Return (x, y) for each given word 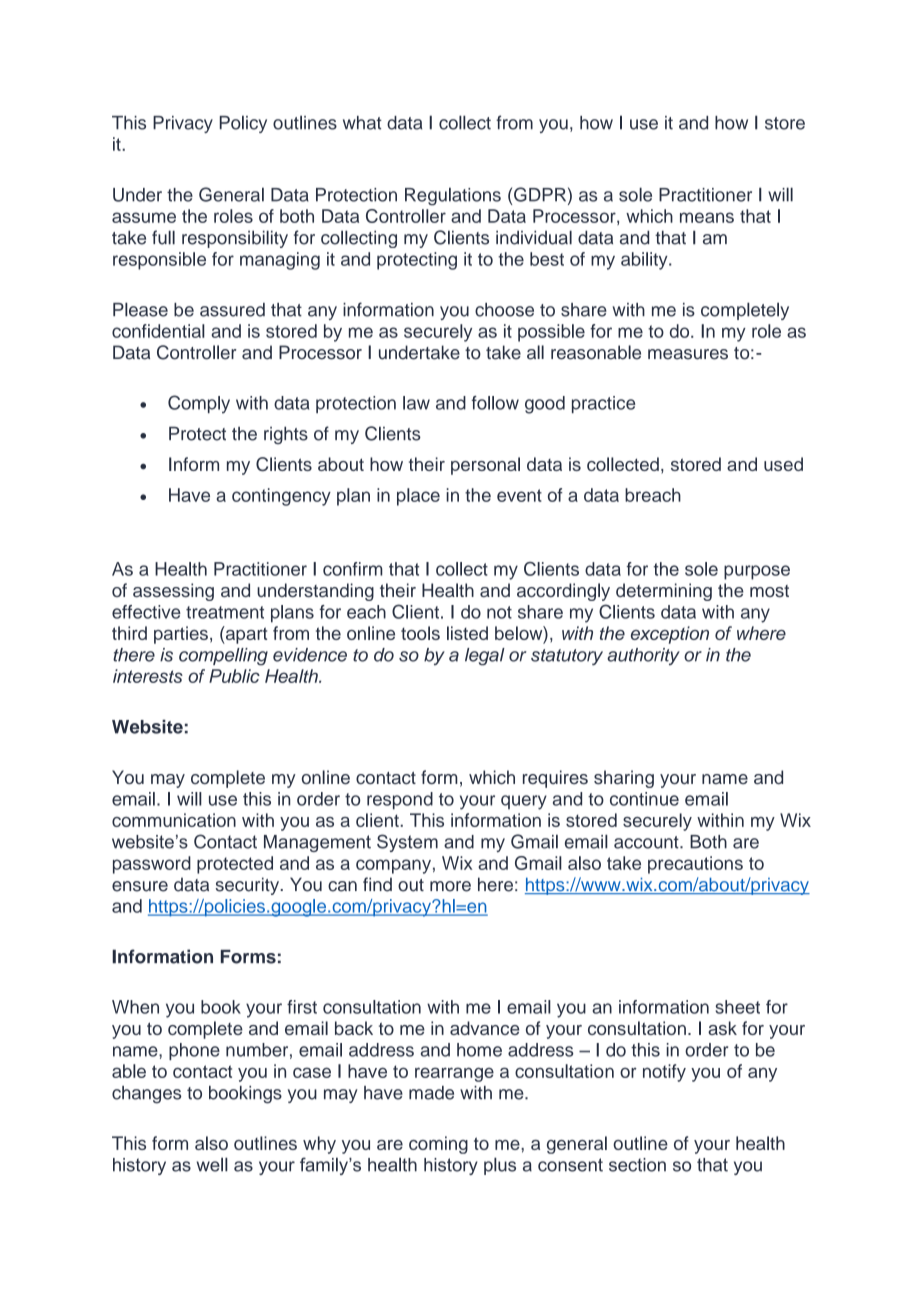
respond (400, 801)
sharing (624, 779)
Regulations (453, 196)
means (707, 217)
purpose (757, 572)
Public (234, 676)
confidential (158, 331)
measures (688, 354)
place (418, 497)
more (450, 886)
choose (504, 310)
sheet (737, 1007)
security (248, 886)
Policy (243, 124)
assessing (173, 592)
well (212, 1164)
